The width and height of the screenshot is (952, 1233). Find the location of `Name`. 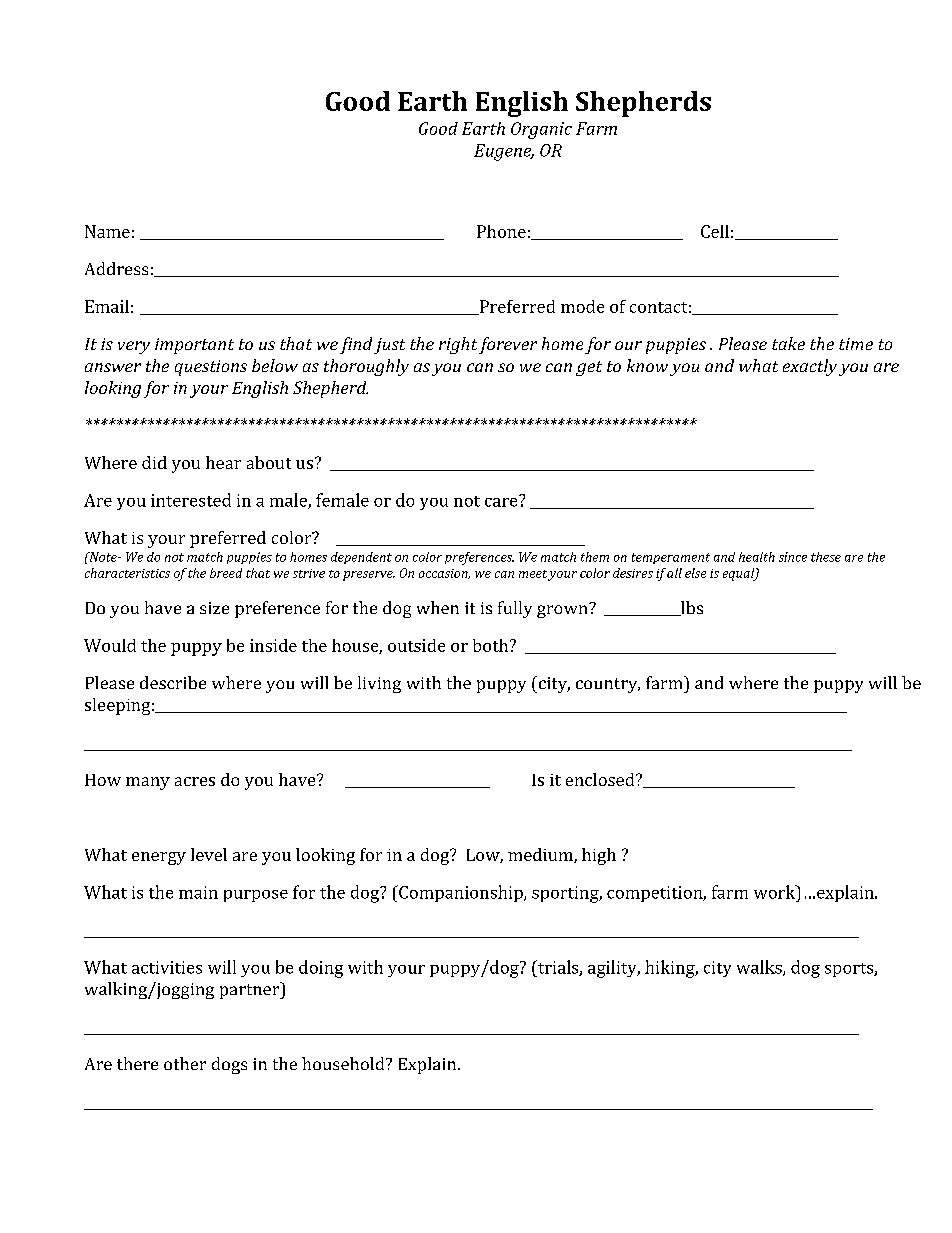

Name is located at coordinates (107, 231).
